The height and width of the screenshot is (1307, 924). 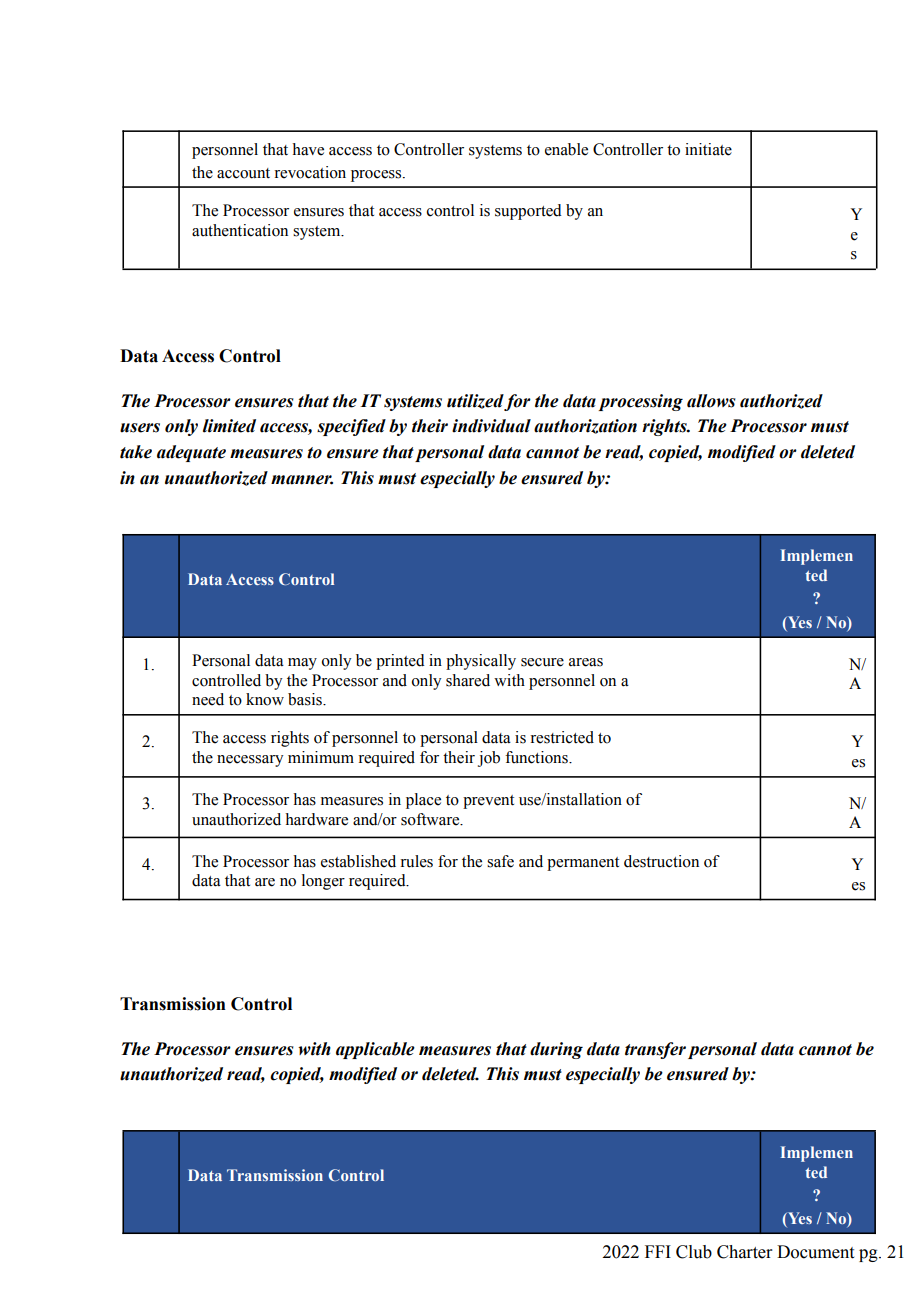 What do you see at coordinates (491, 426) in the screenshot?
I see `individual` at bounding box center [491, 426].
